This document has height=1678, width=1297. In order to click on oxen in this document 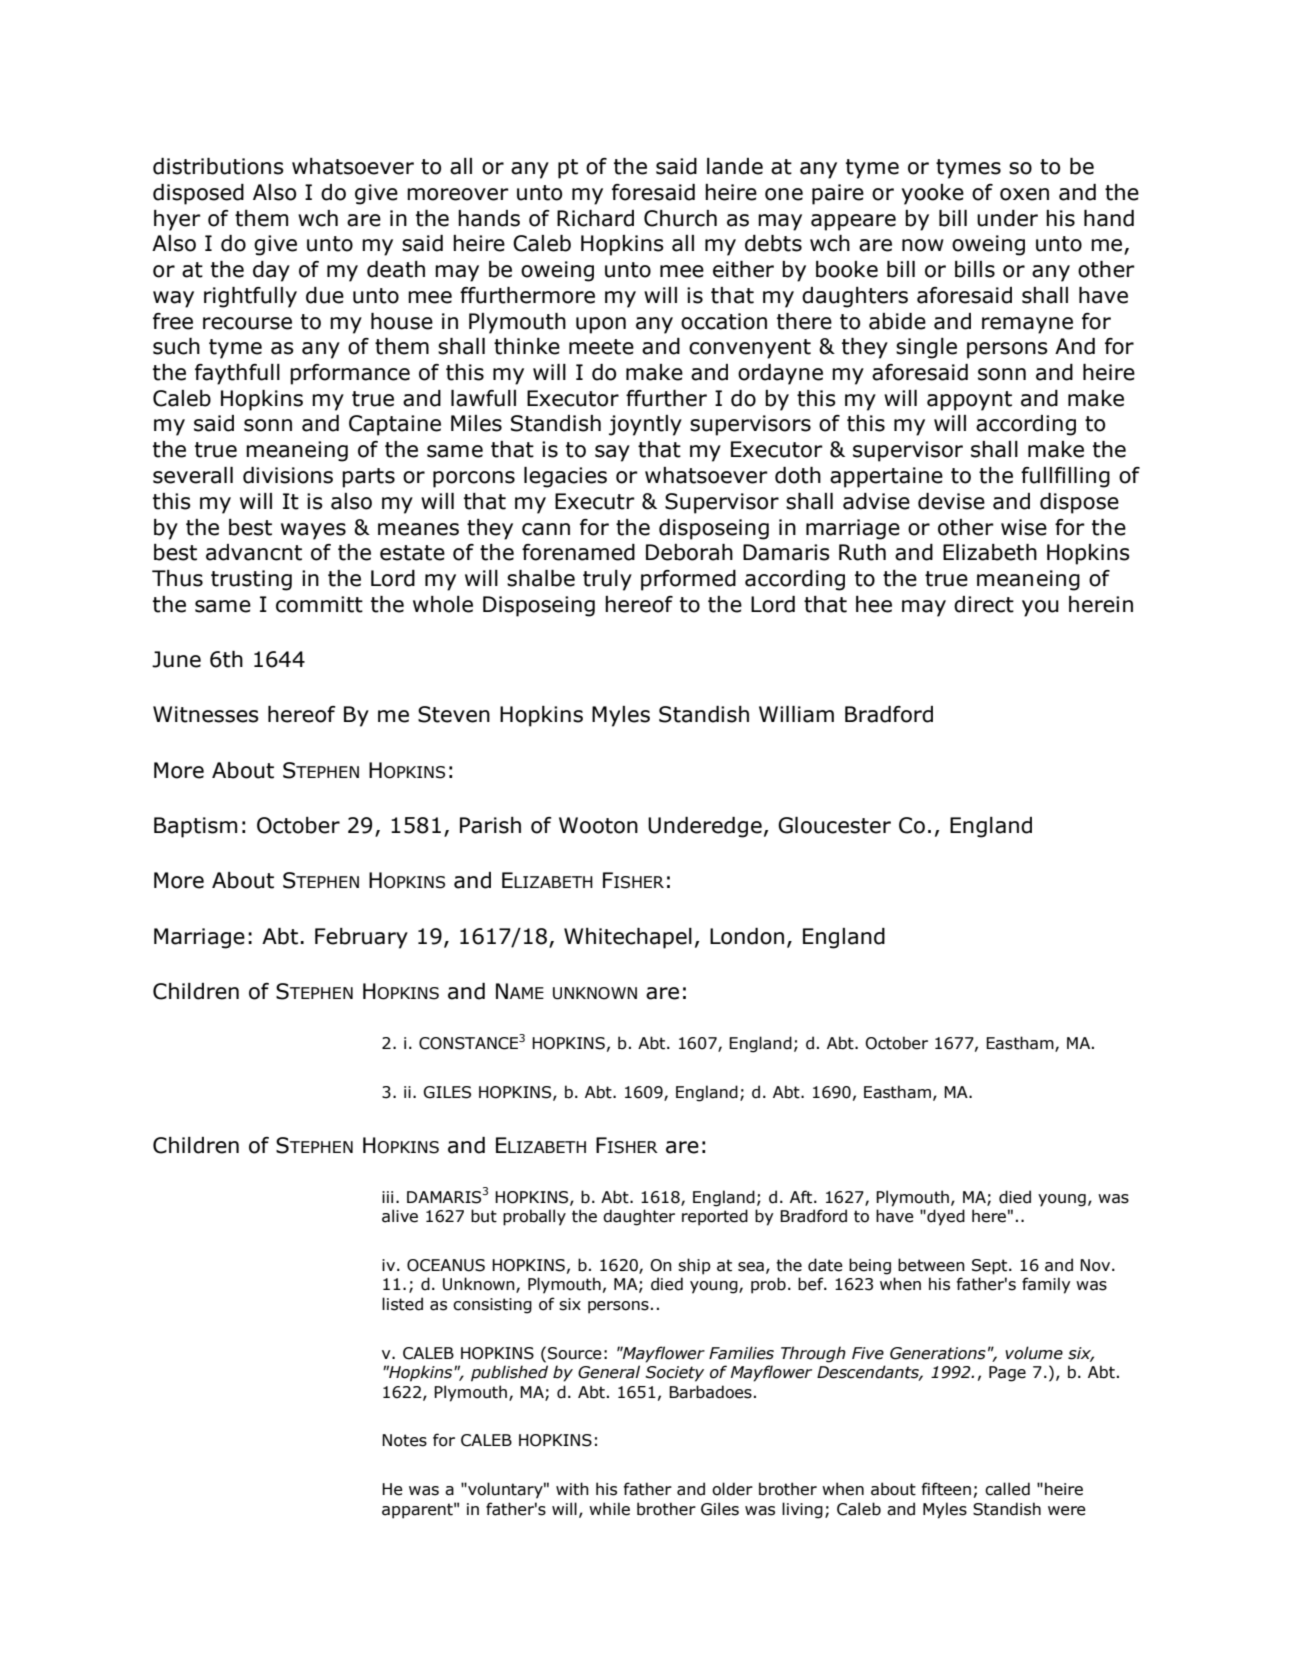, I will do `click(1024, 194)`.
